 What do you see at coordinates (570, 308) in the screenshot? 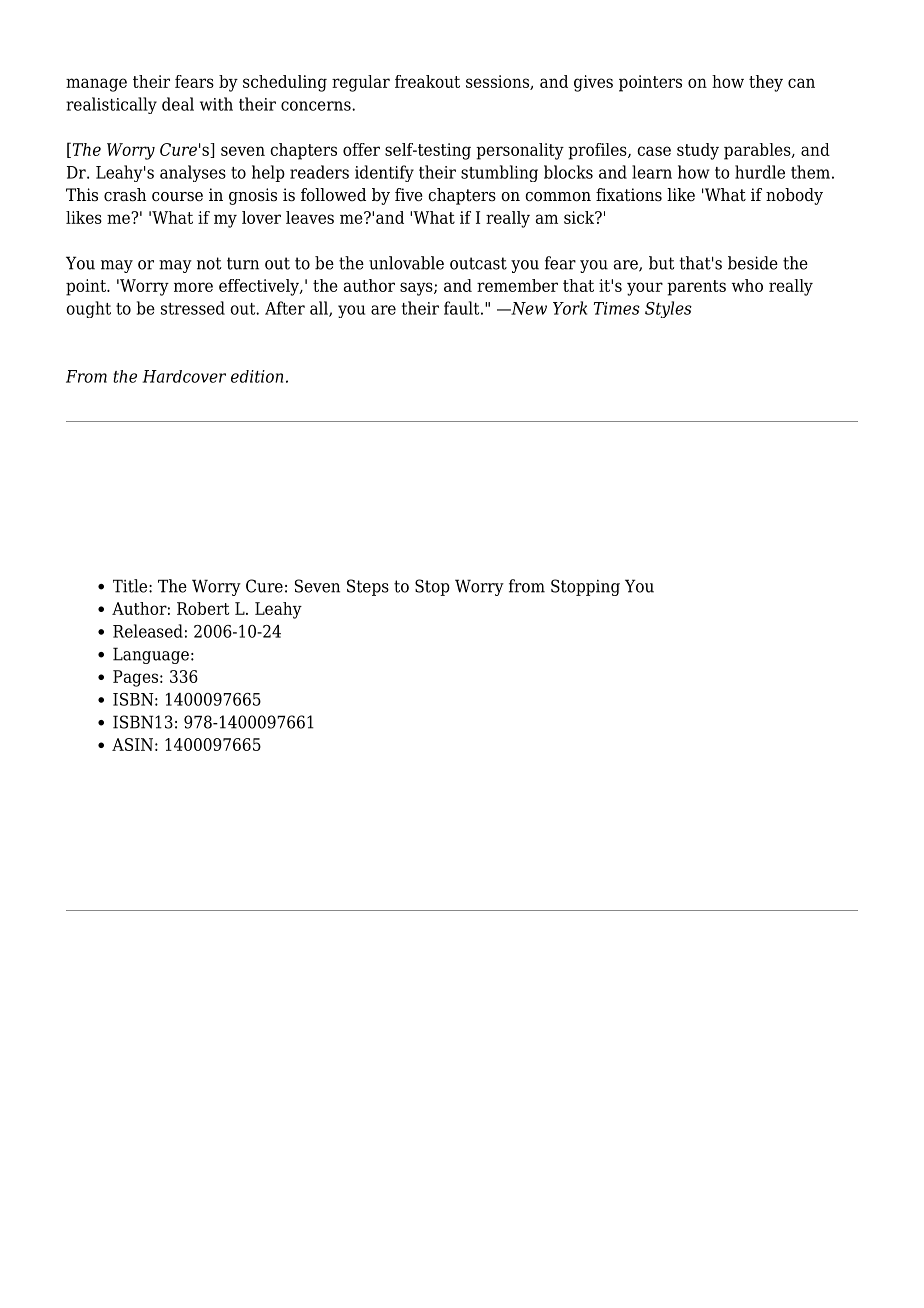
I see `York` at bounding box center [570, 308].
